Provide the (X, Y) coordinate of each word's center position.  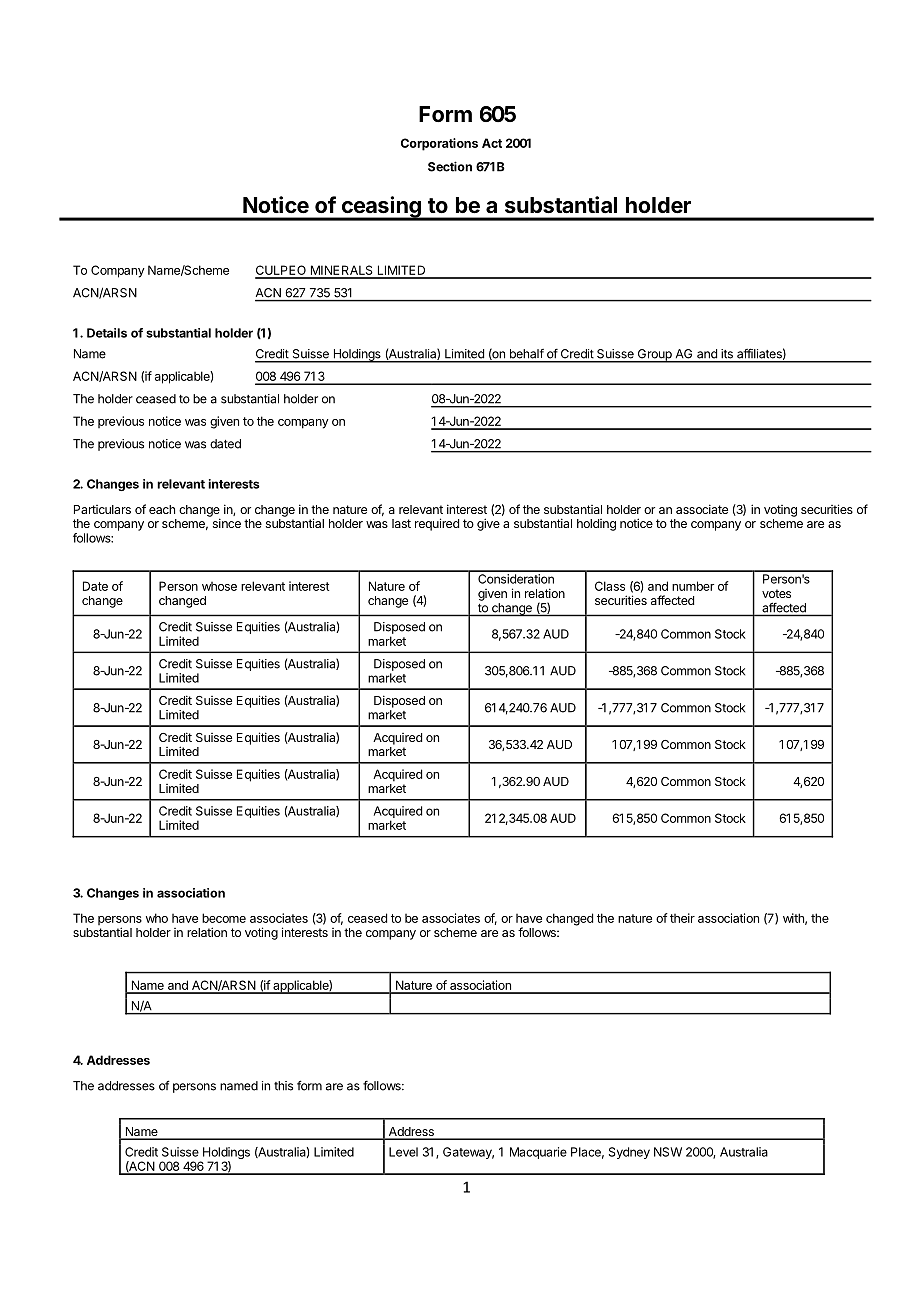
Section (450, 166)
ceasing (381, 208)
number (693, 586)
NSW (668, 1152)
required (437, 524)
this (283, 1086)
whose (219, 586)
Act (492, 143)
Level (403, 1152)
